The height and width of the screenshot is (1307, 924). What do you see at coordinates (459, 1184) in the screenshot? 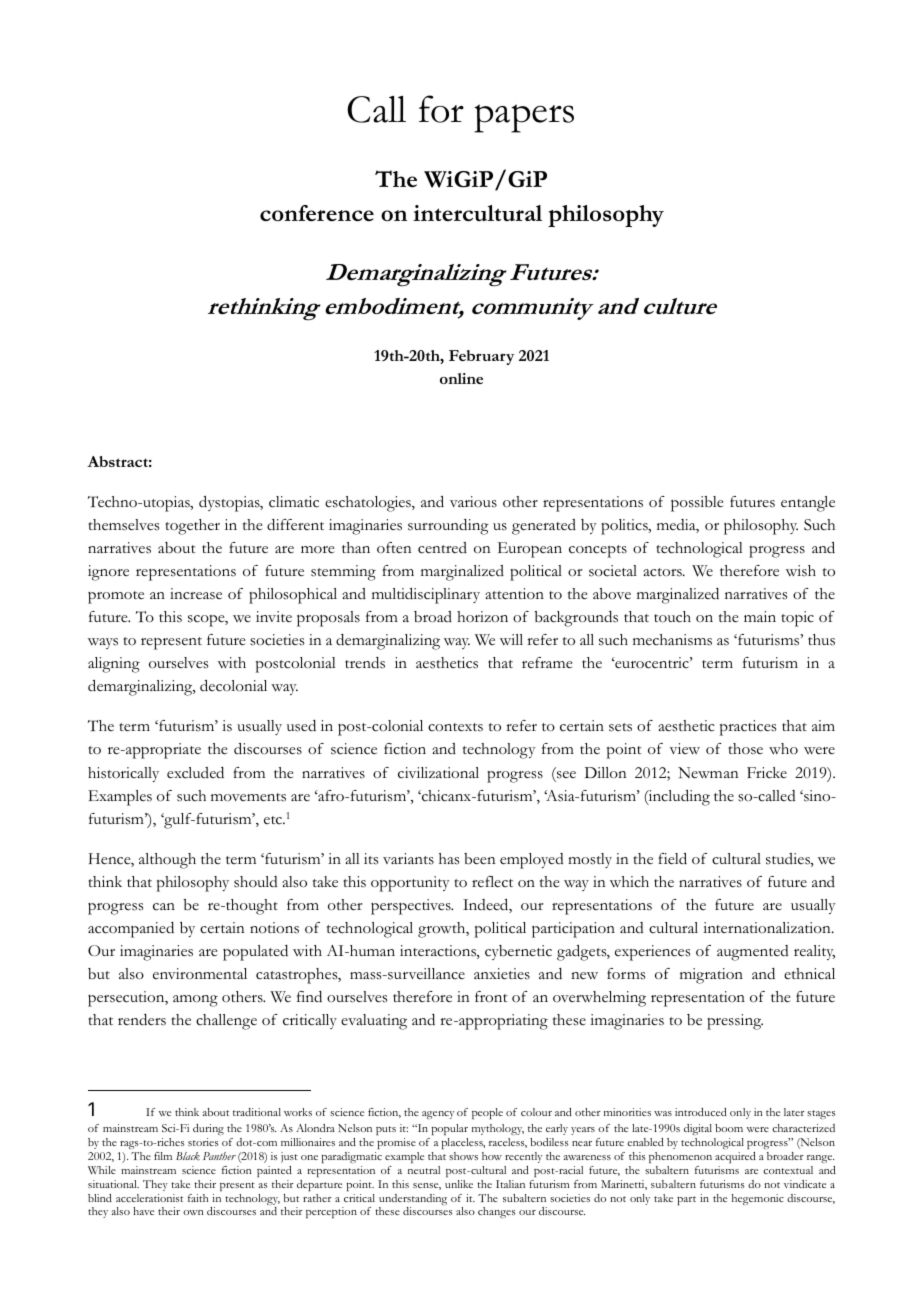
I see `unlike` at bounding box center [459, 1184].
